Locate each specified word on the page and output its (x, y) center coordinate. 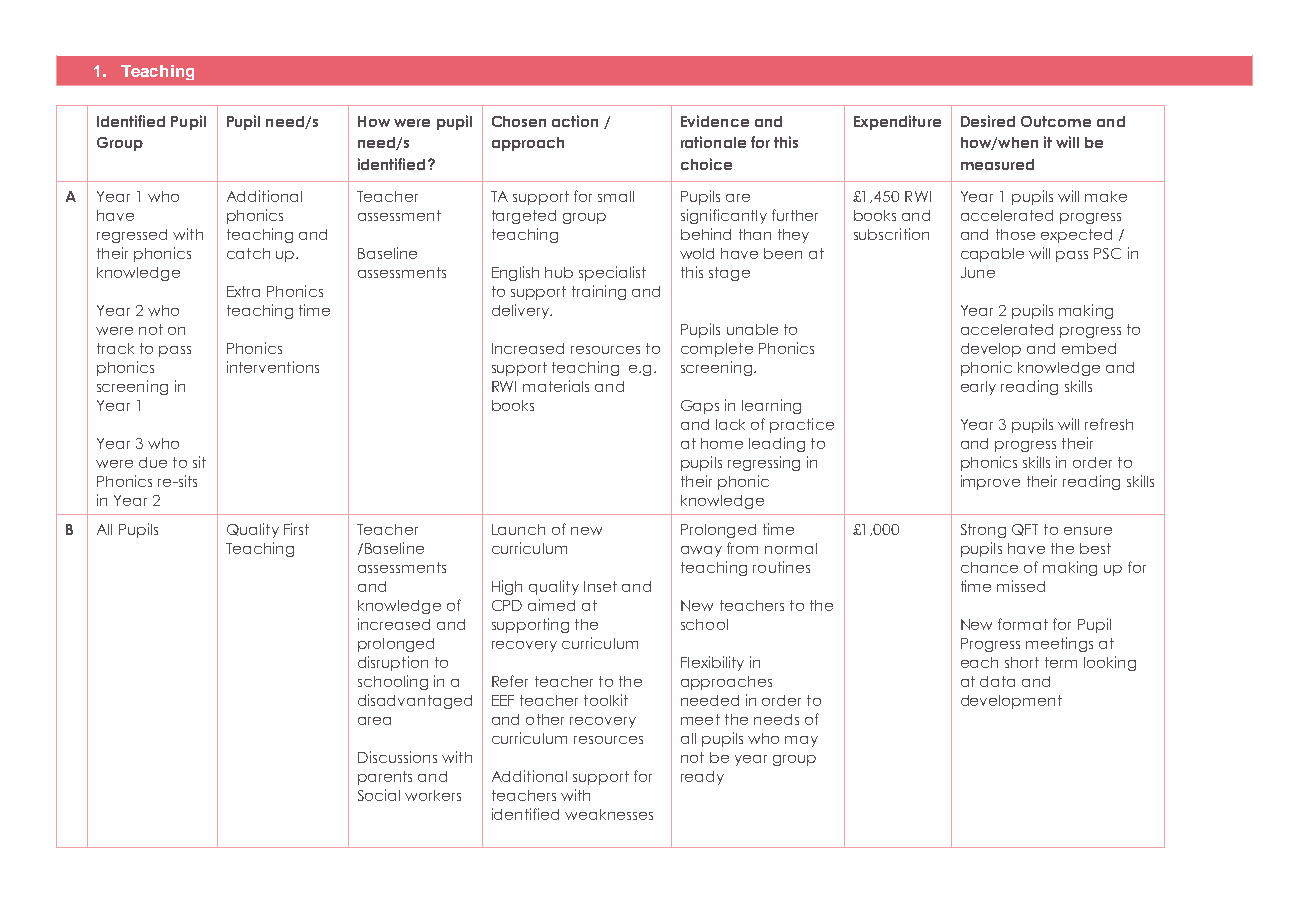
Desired (988, 121)
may (801, 741)
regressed (132, 236)
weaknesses (609, 814)
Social (379, 795)
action (575, 121)
